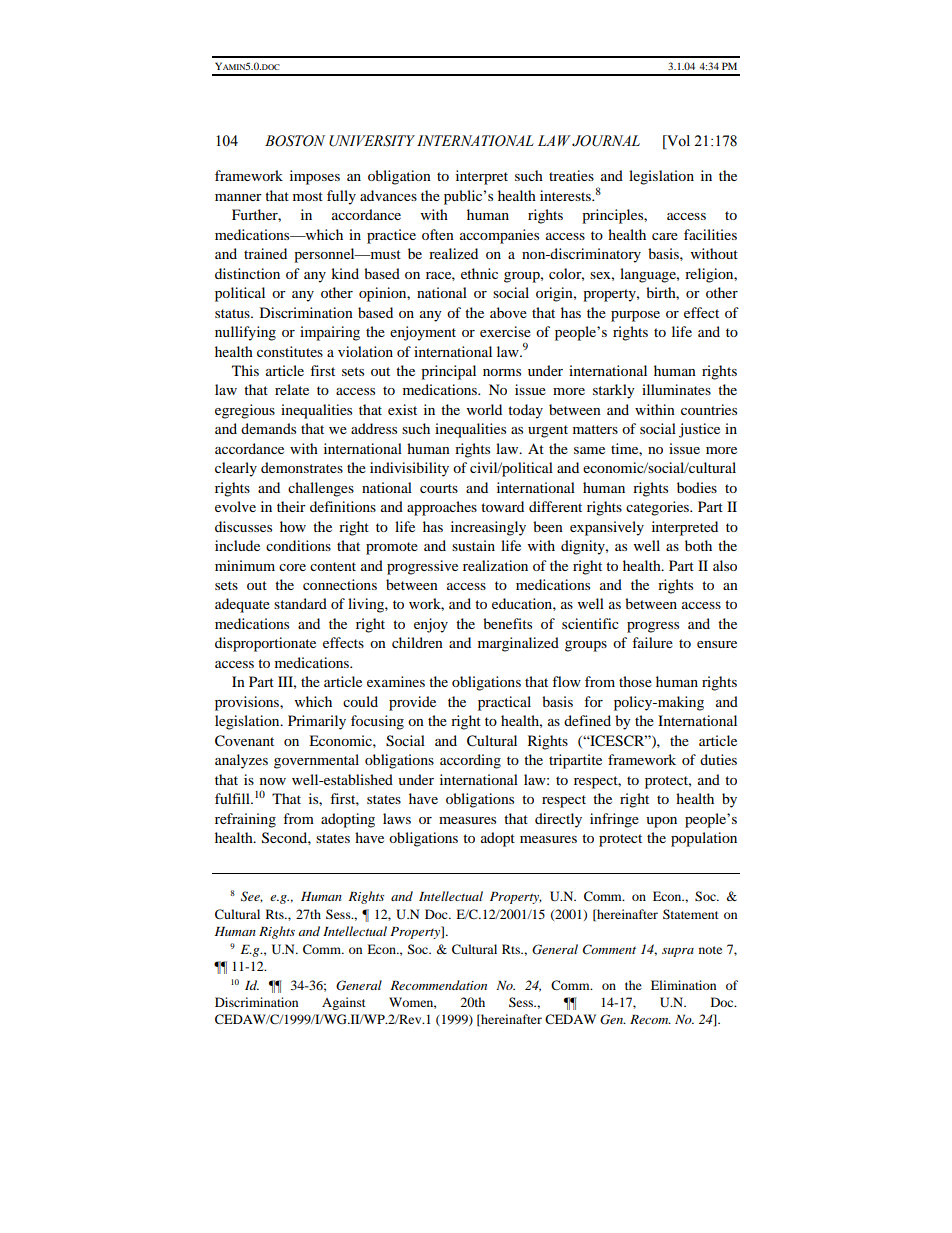  Describe the element at coordinates (499, 236) in the screenshot. I see `accompanies` at that location.
